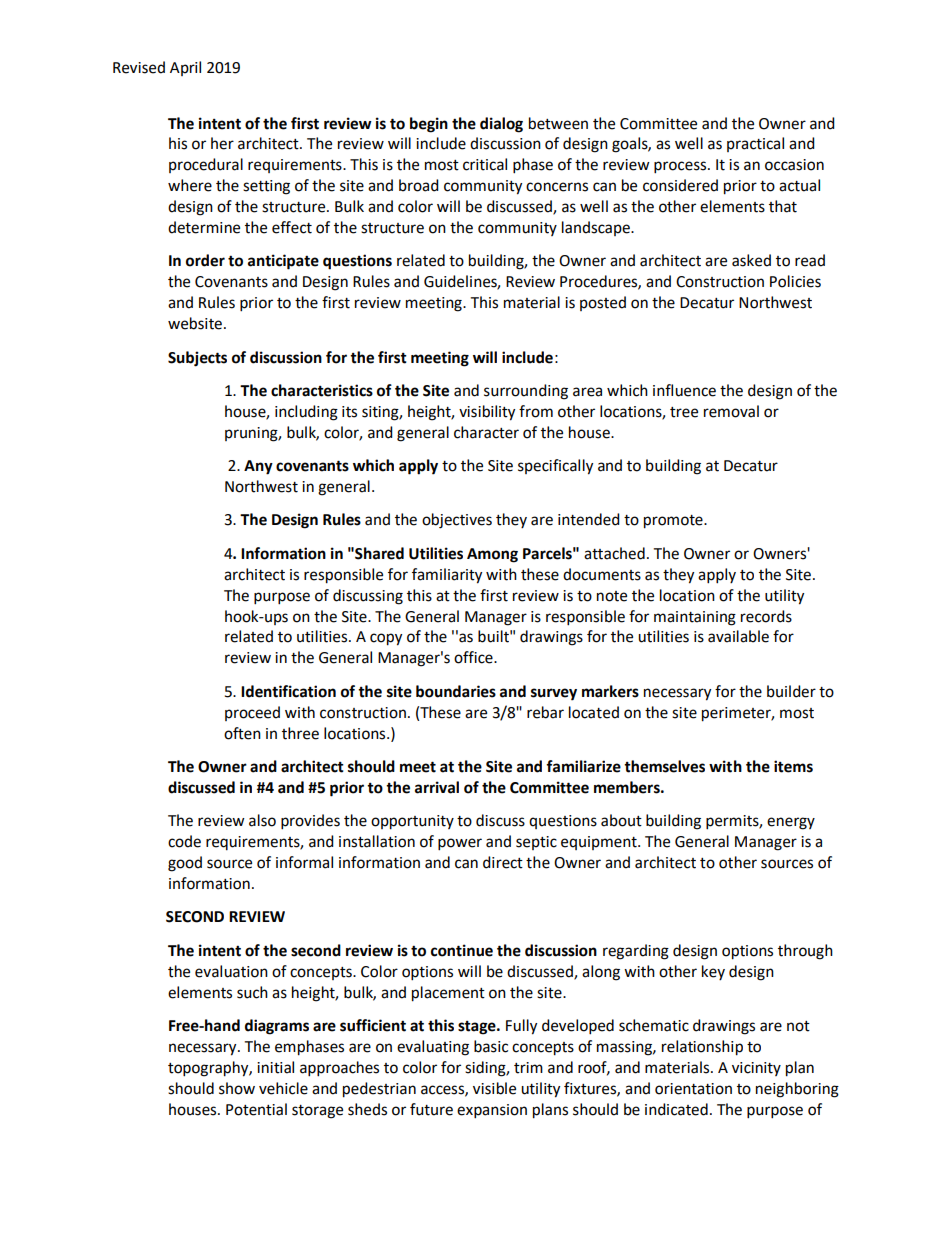  What do you see at coordinates (755, 144) in the screenshot?
I see `practical` at bounding box center [755, 144].
